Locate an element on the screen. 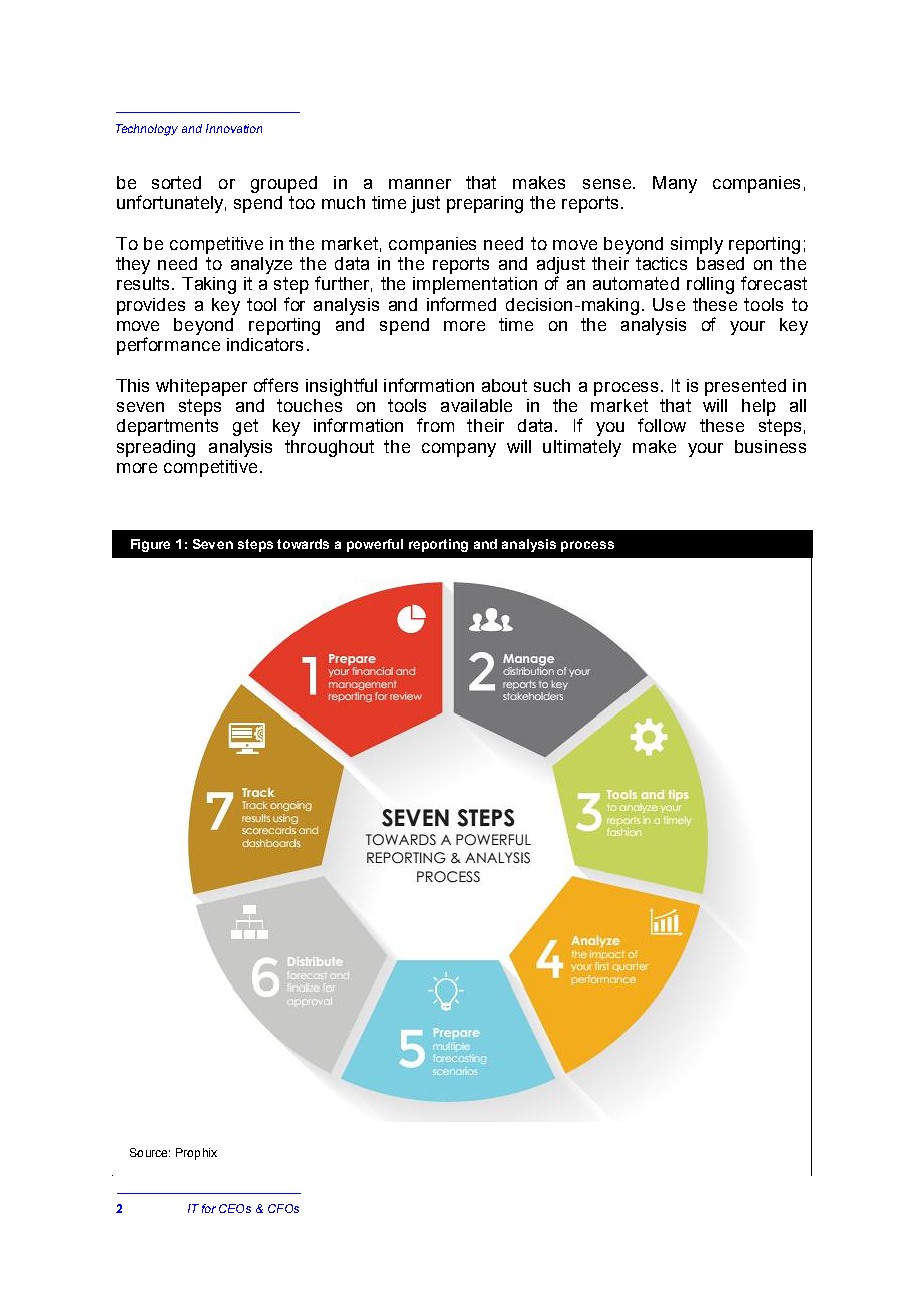 This screenshot has width=924, height=1308. implementation is located at coordinates (475, 285).
